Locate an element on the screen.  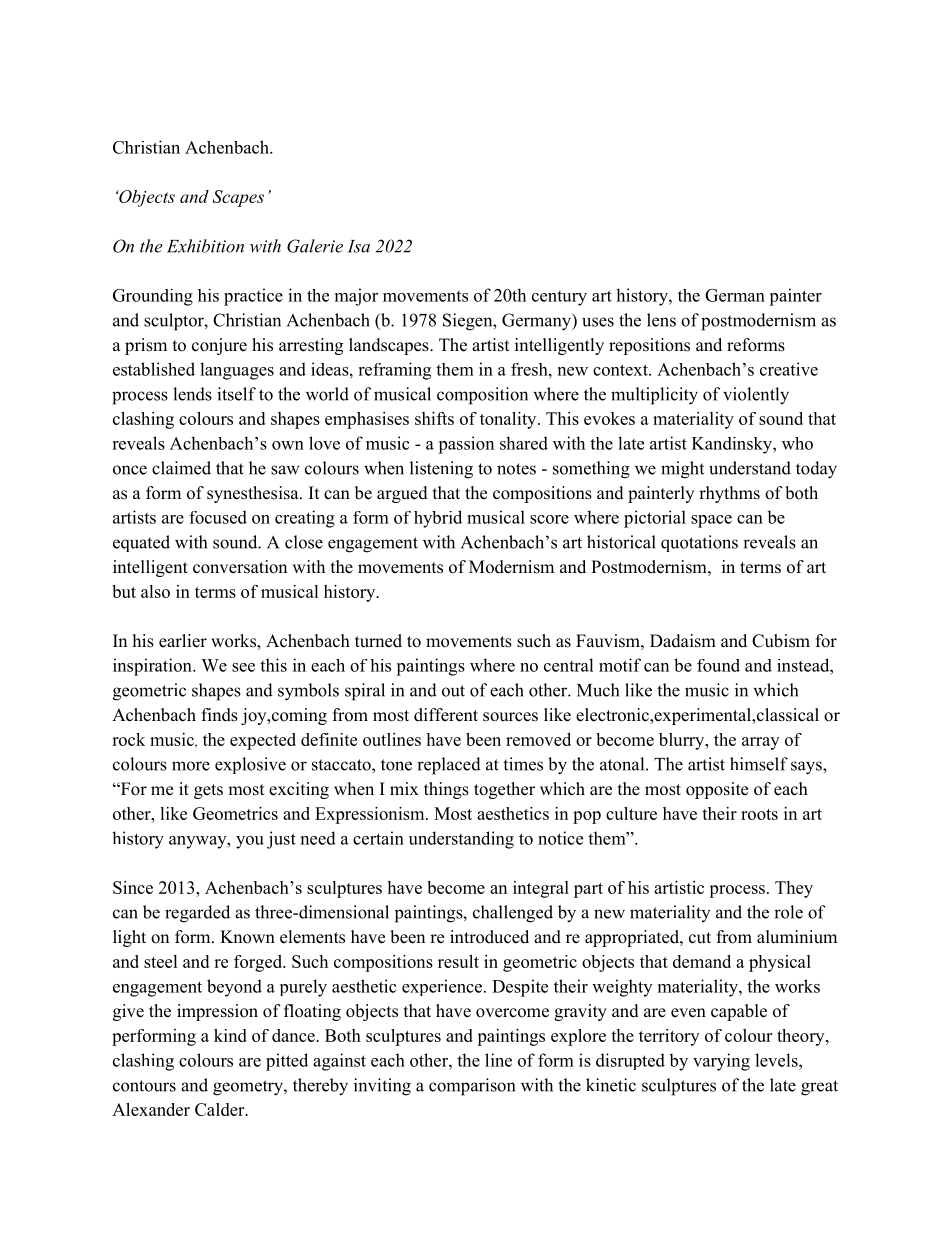
regarded is located at coordinates (197, 914).
